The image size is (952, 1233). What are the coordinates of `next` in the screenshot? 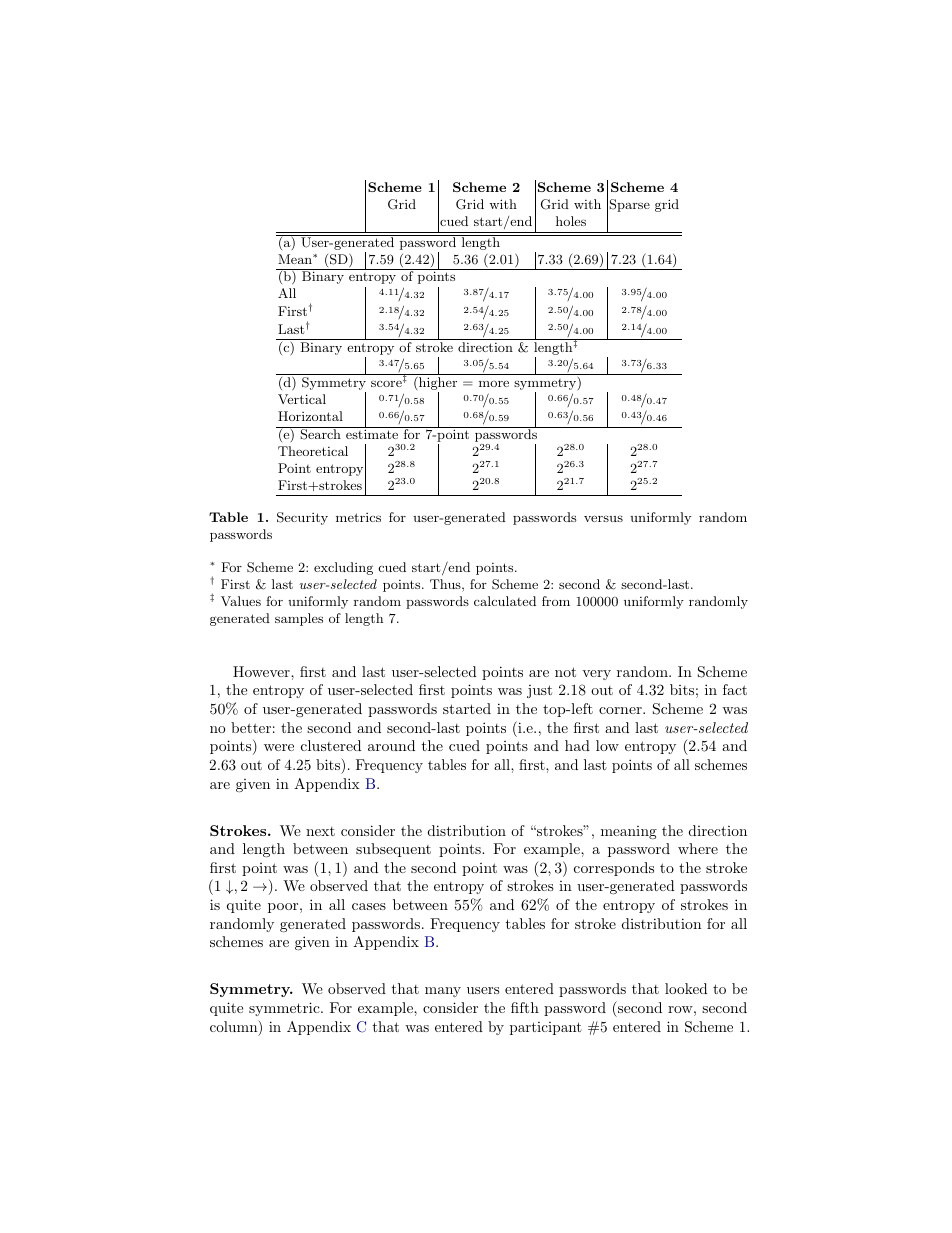 It's located at (320, 831).
